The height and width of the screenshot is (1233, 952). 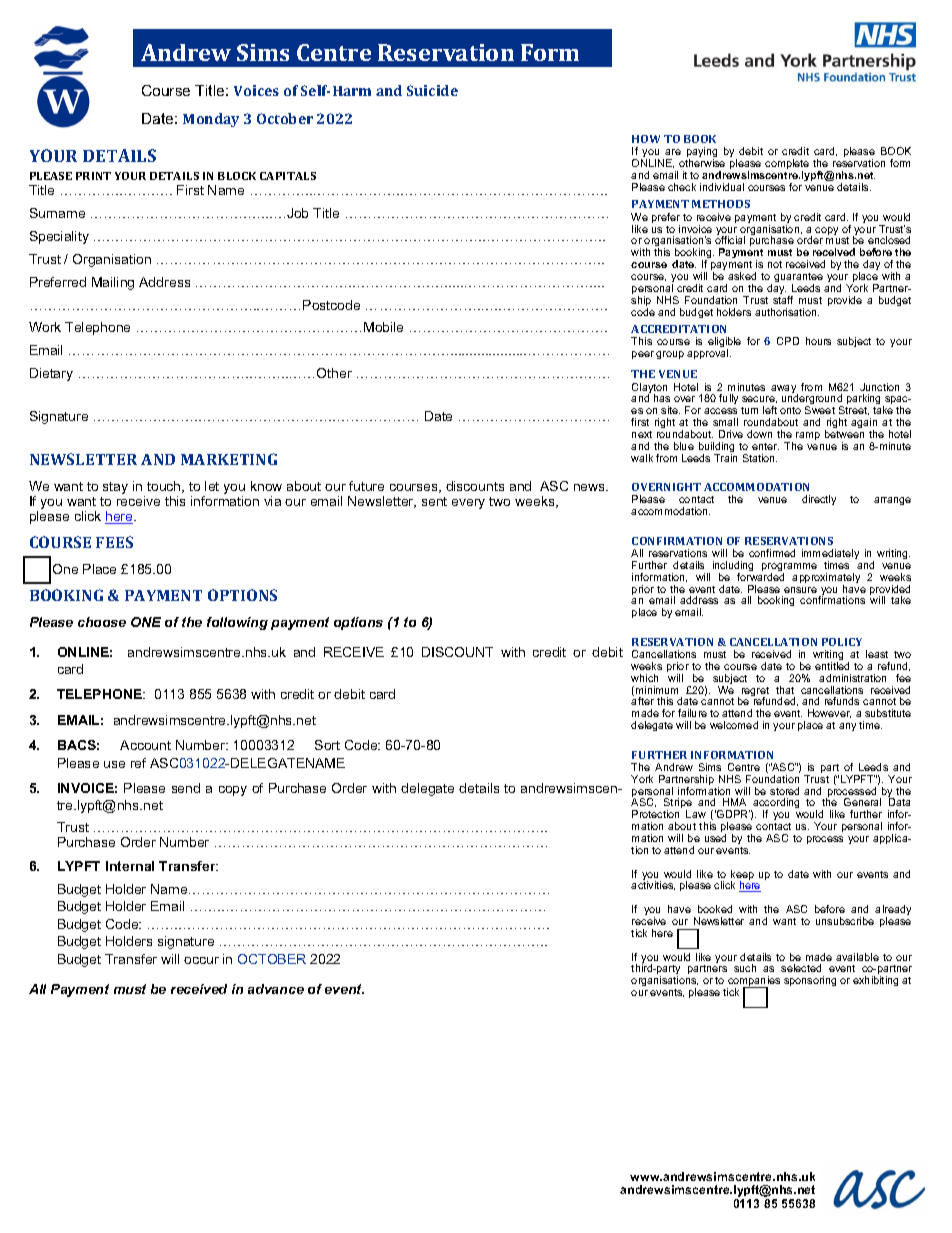 What do you see at coordinates (211, 120) in the screenshot?
I see `Monday` at bounding box center [211, 120].
